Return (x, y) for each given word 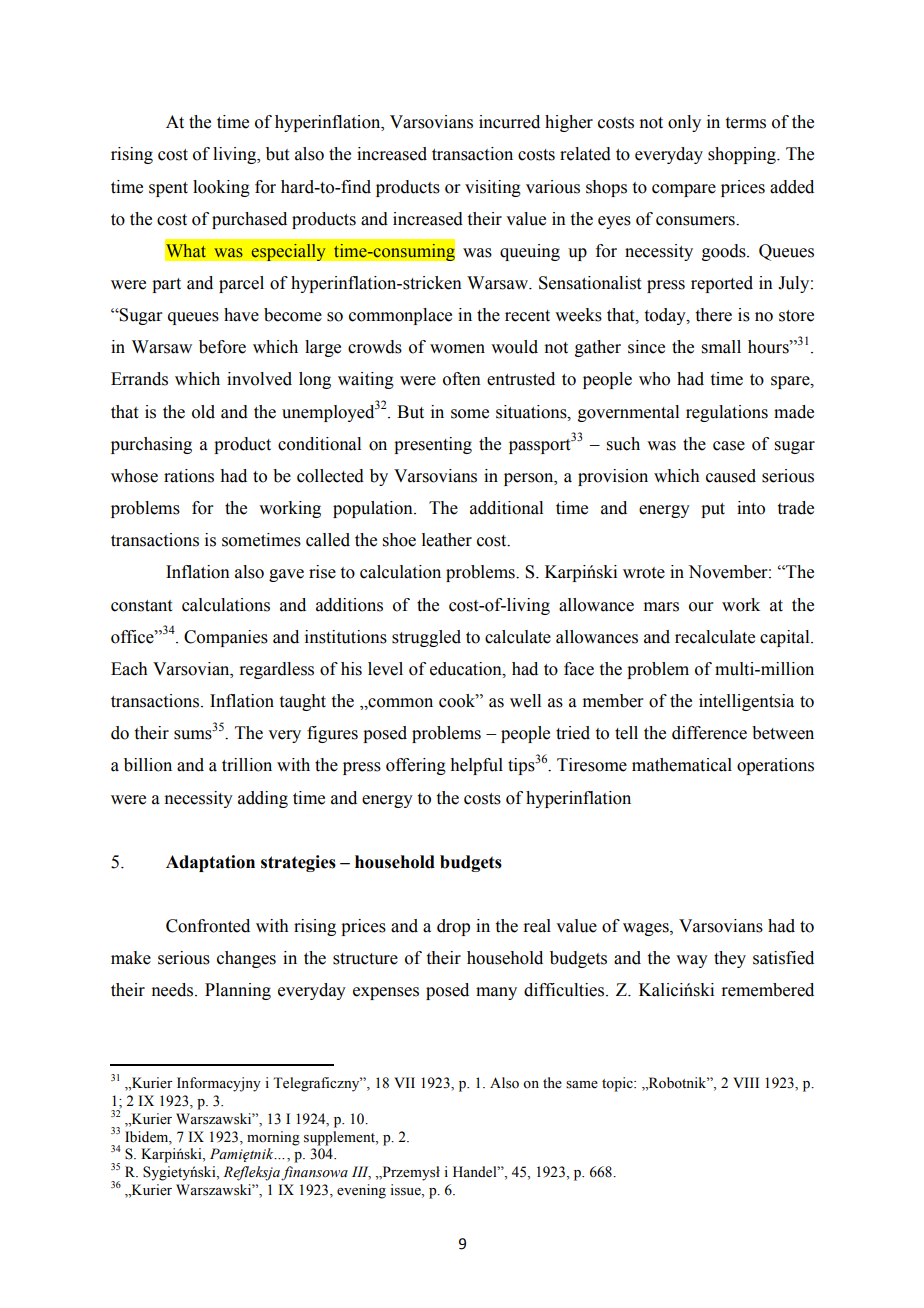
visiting (493, 188)
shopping (743, 155)
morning (273, 1138)
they (730, 959)
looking (221, 188)
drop (453, 927)
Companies (226, 638)
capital (786, 638)
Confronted (208, 926)
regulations (727, 413)
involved (259, 379)
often (462, 379)
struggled (426, 638)
